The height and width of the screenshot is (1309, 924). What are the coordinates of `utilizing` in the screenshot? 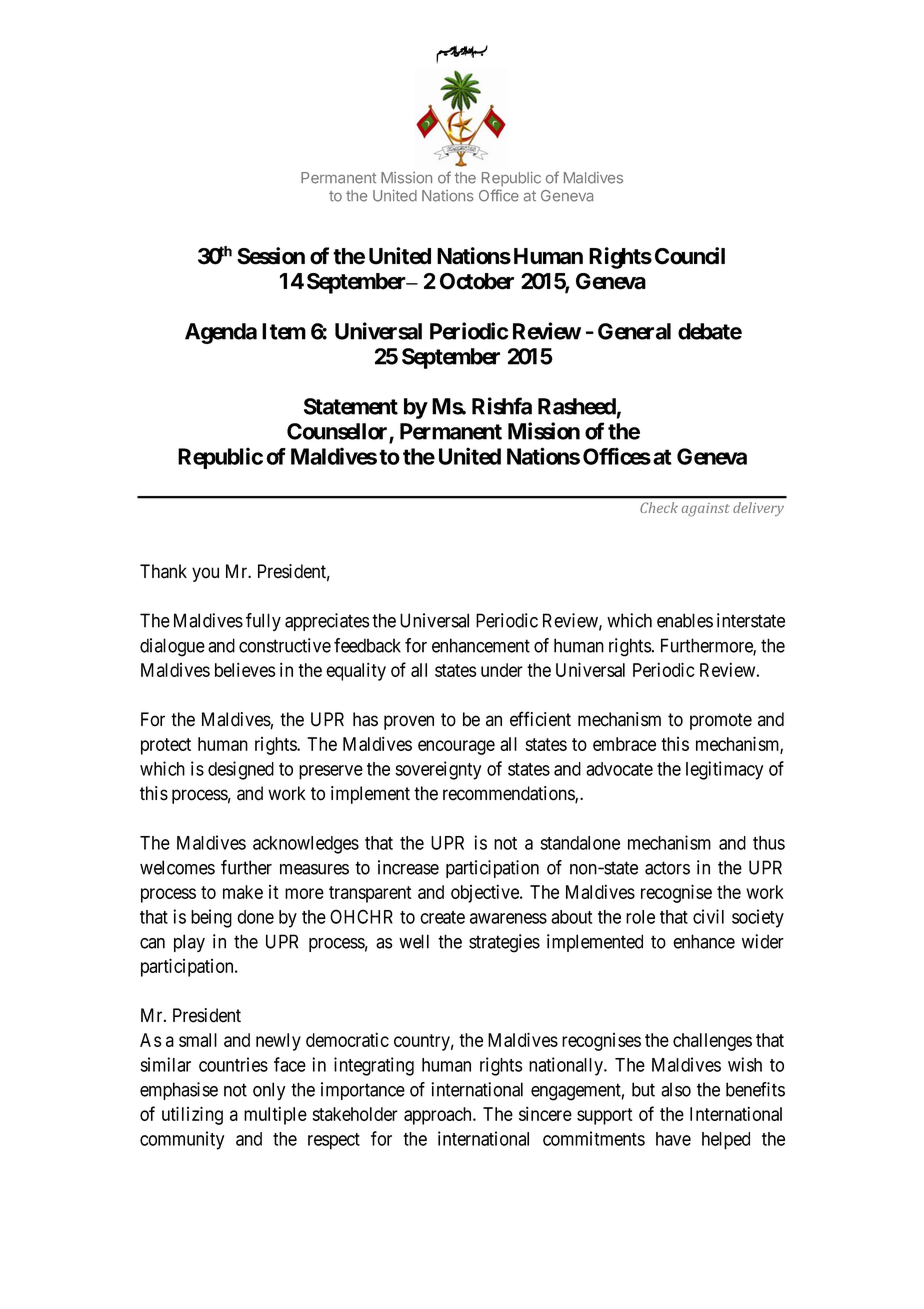 It's located at (192, 1115).
